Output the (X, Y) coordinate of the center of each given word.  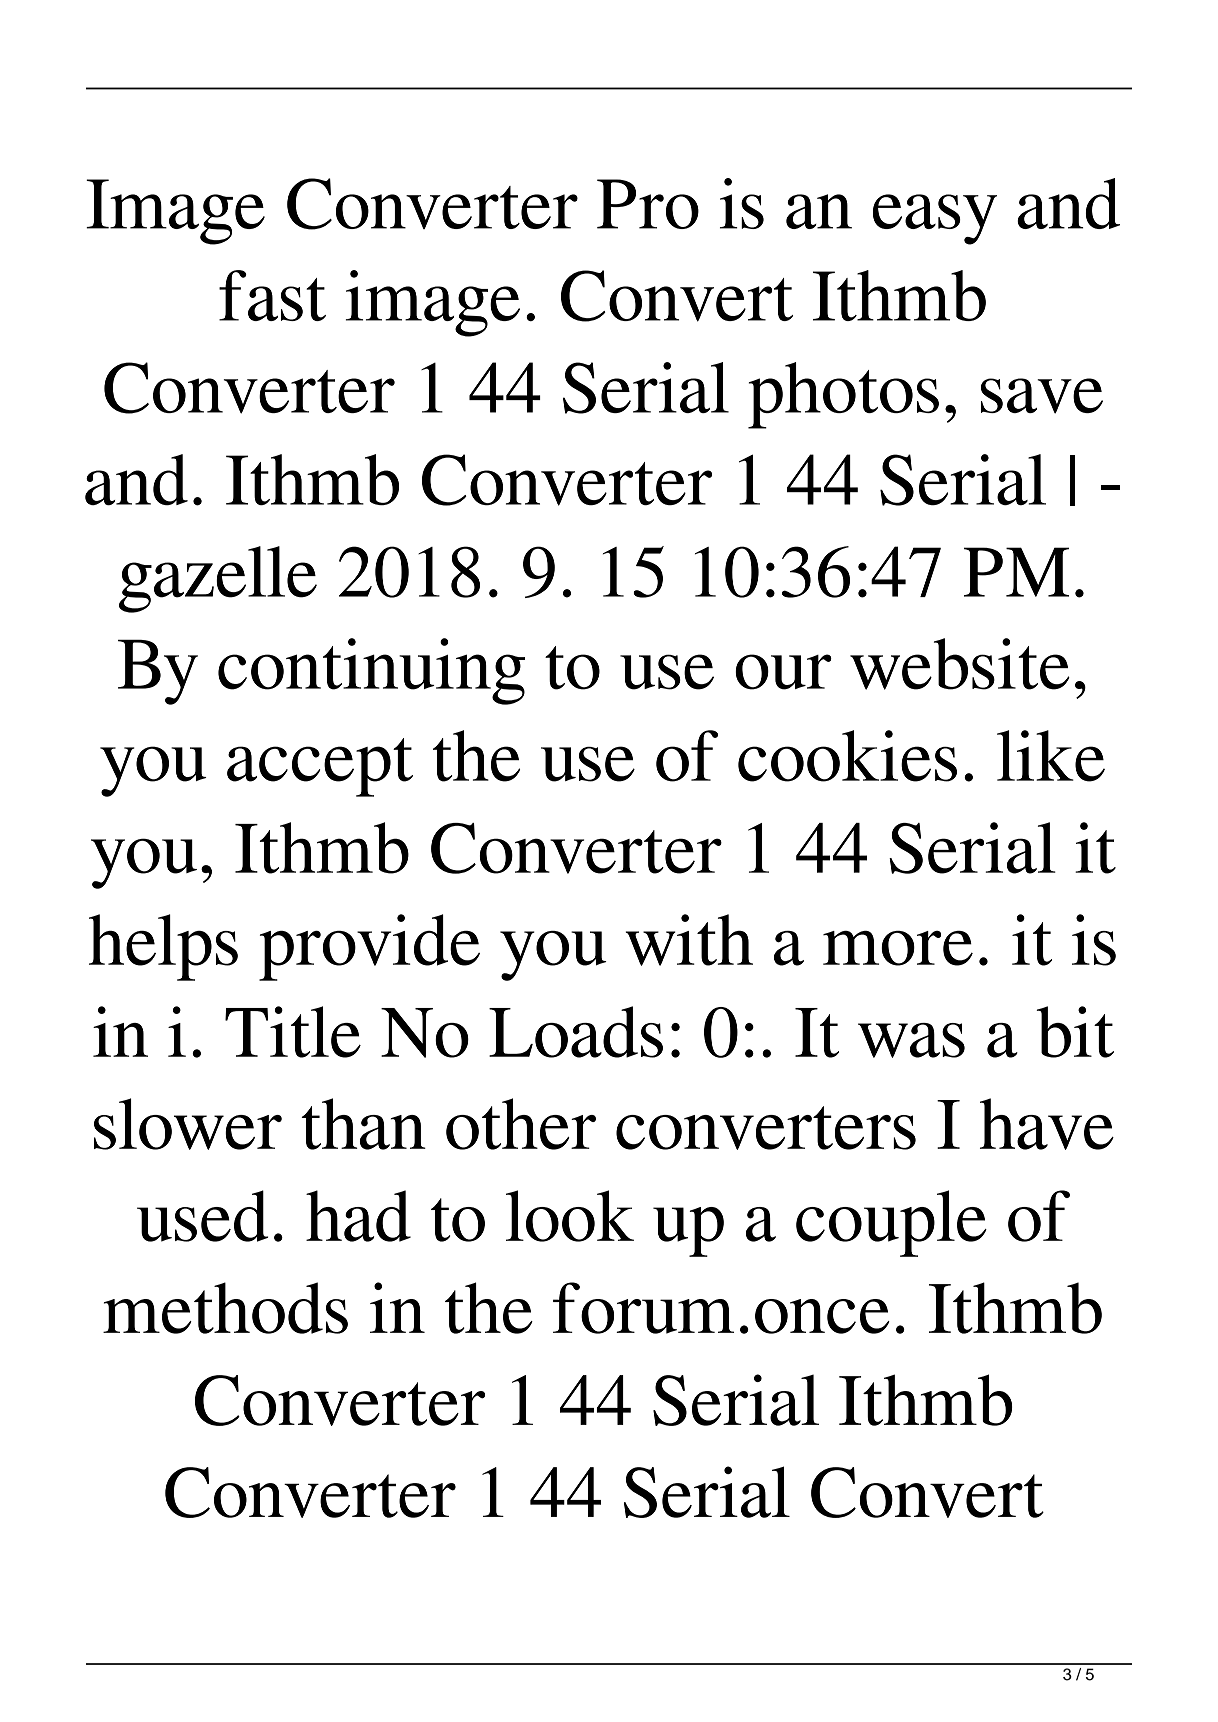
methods (225, 1308)
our (783, 672)
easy (935, 219)
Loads (576, 1032)
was (911, 1040)
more (898, 948)
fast (272, 295)
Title (293, 1032)
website (960, 664)
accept (320, 767)
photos (843, 395)
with (689, 940)
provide (369, 947)
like (1051, 756)
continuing (371, 671)
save (1042, 396)
